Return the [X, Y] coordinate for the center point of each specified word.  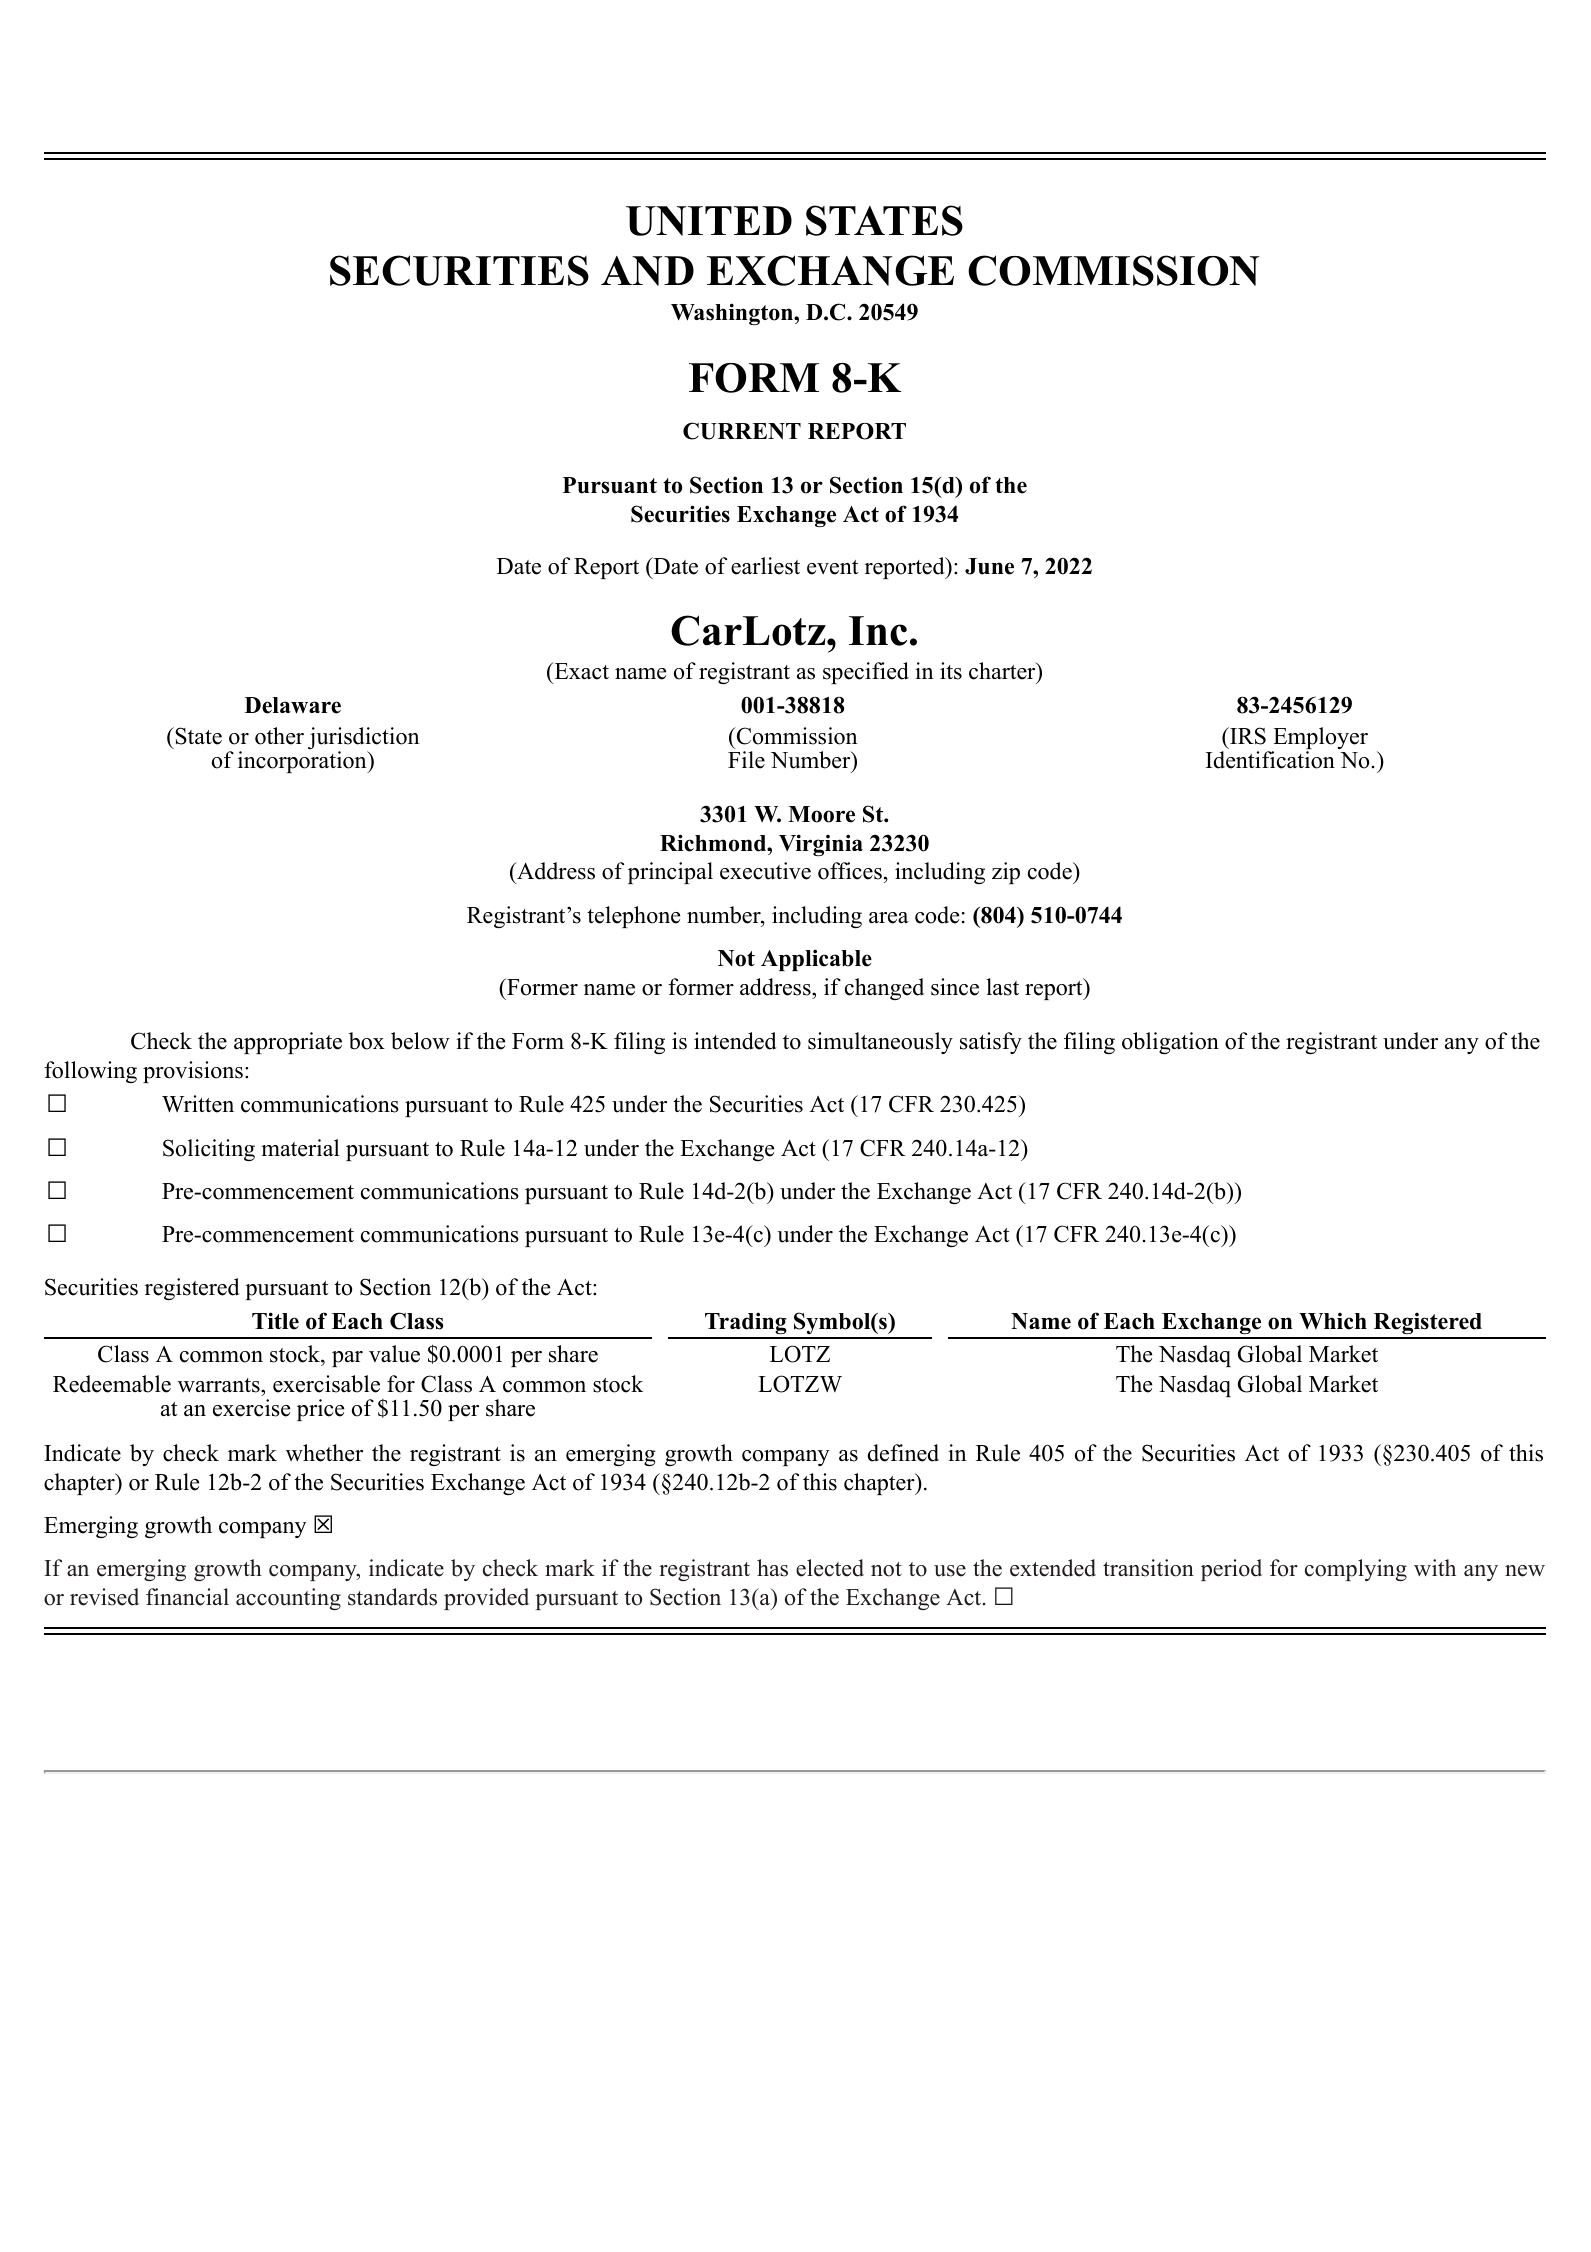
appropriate [288, 1043]
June [989, 566]
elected [830, 1568]
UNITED [709, 221]
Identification [1270, 760]
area [889, 918]
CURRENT [742, 431]
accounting [288, 1599]
